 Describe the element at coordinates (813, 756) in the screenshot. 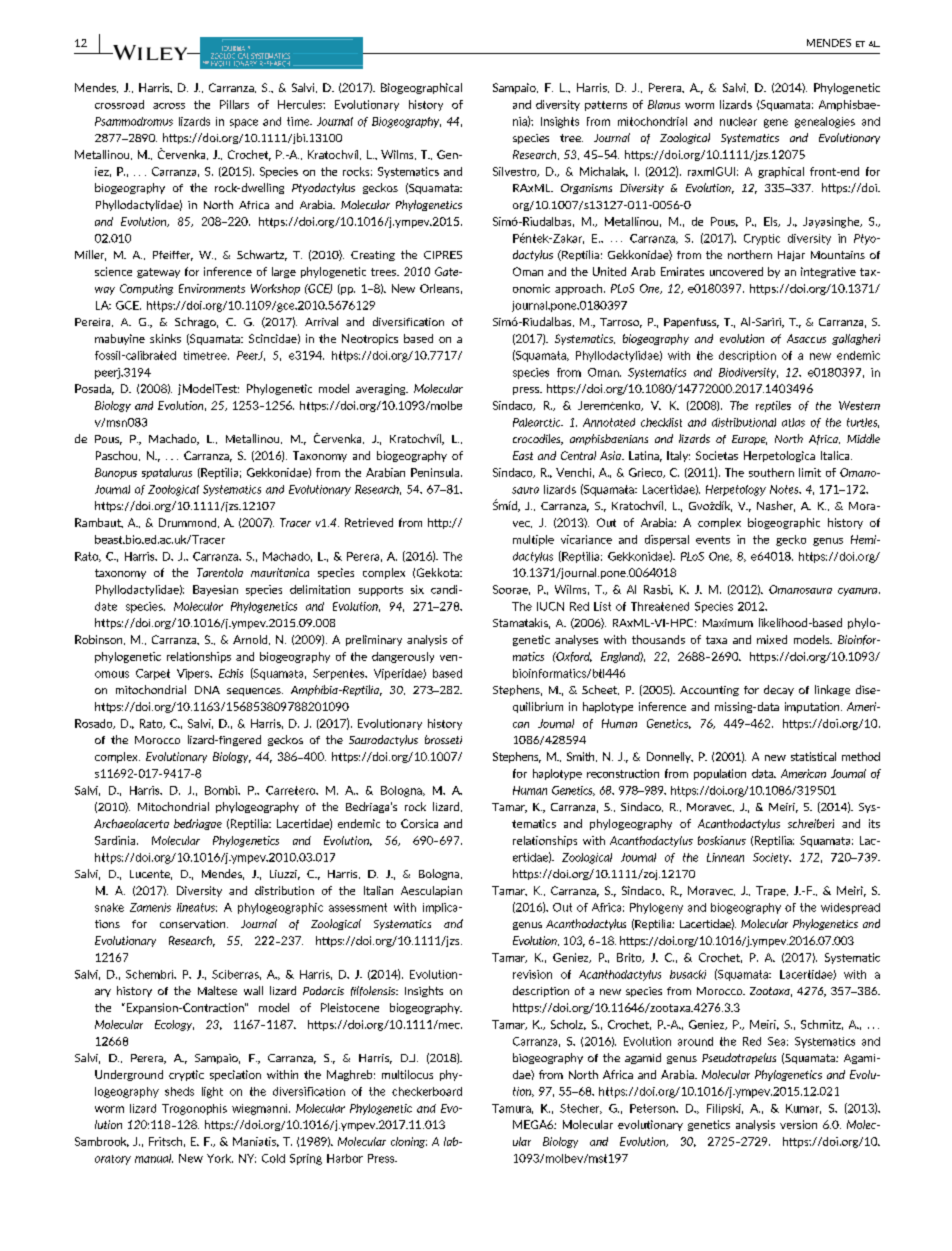

I see `statistical` at that location.
